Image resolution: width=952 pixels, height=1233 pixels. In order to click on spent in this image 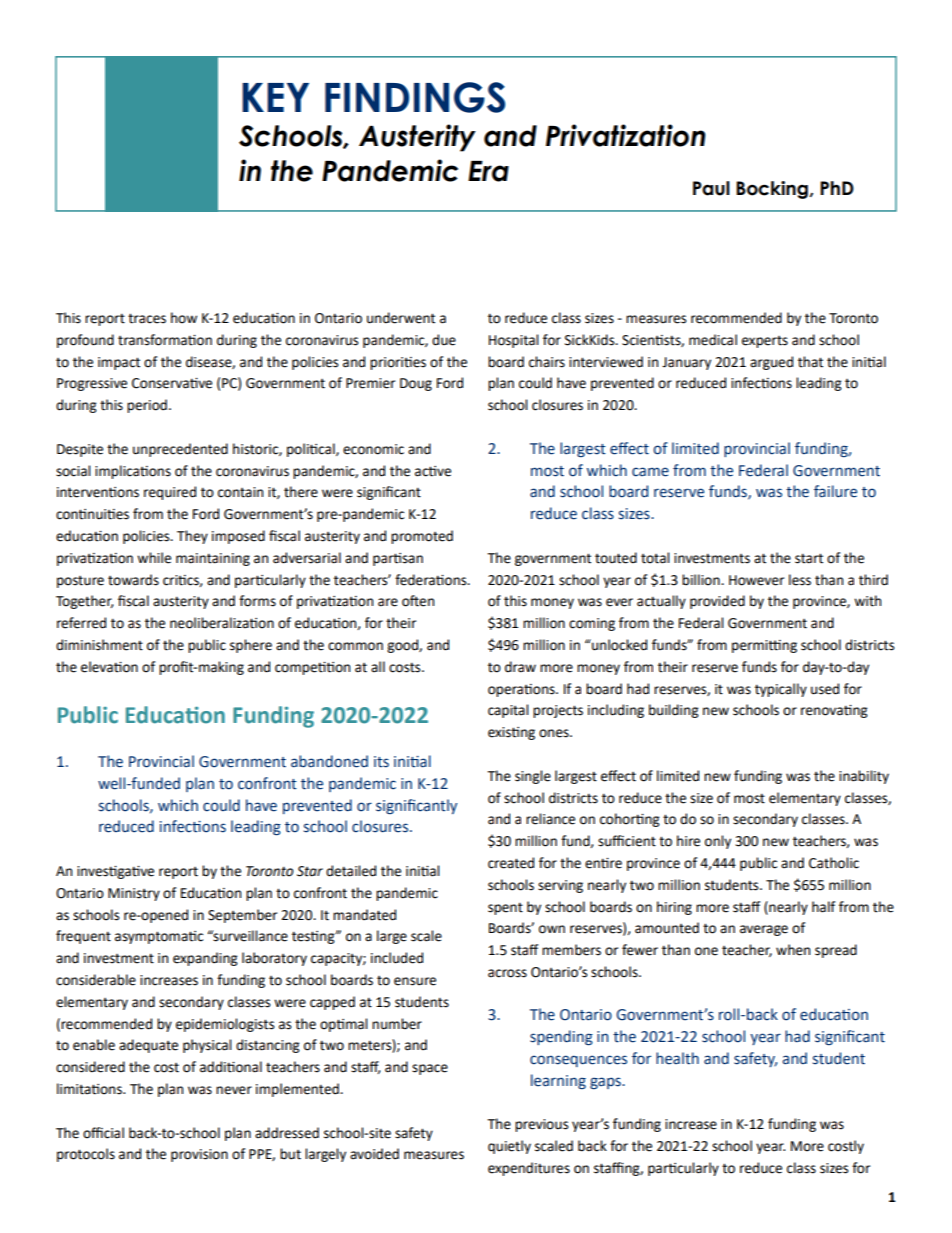, I will do `click(505, 908)`.
